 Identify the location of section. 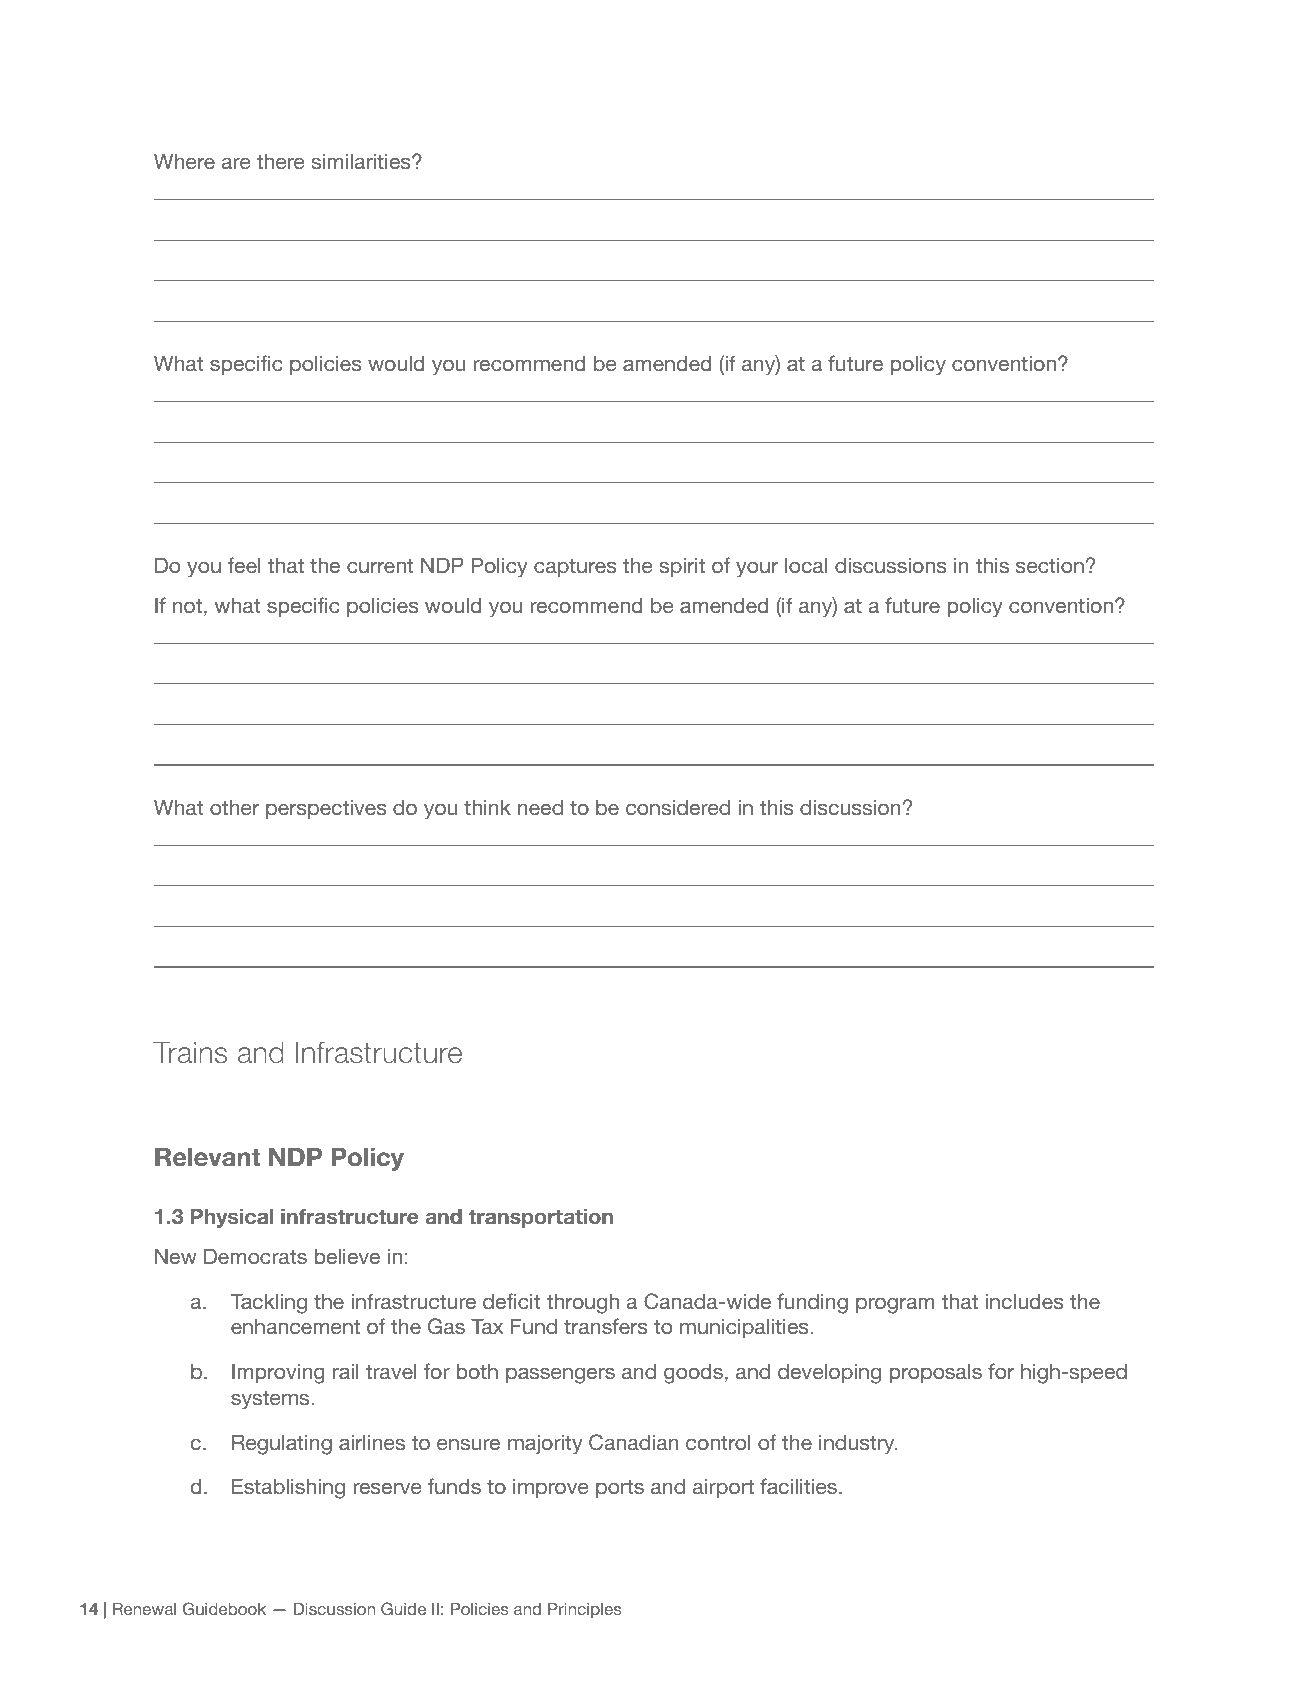
(1050, 565).
